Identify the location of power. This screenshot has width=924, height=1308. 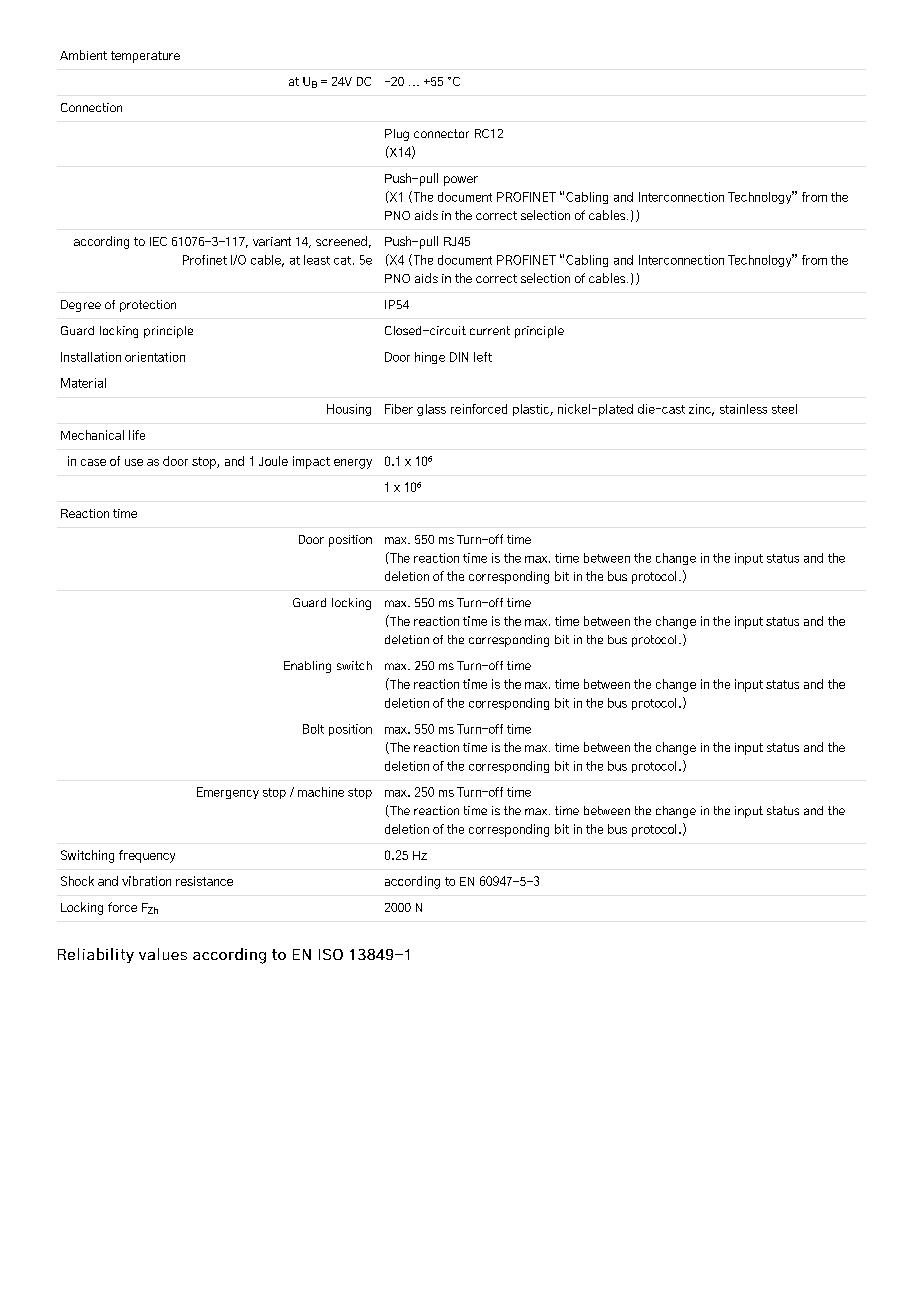
(461, 181).
